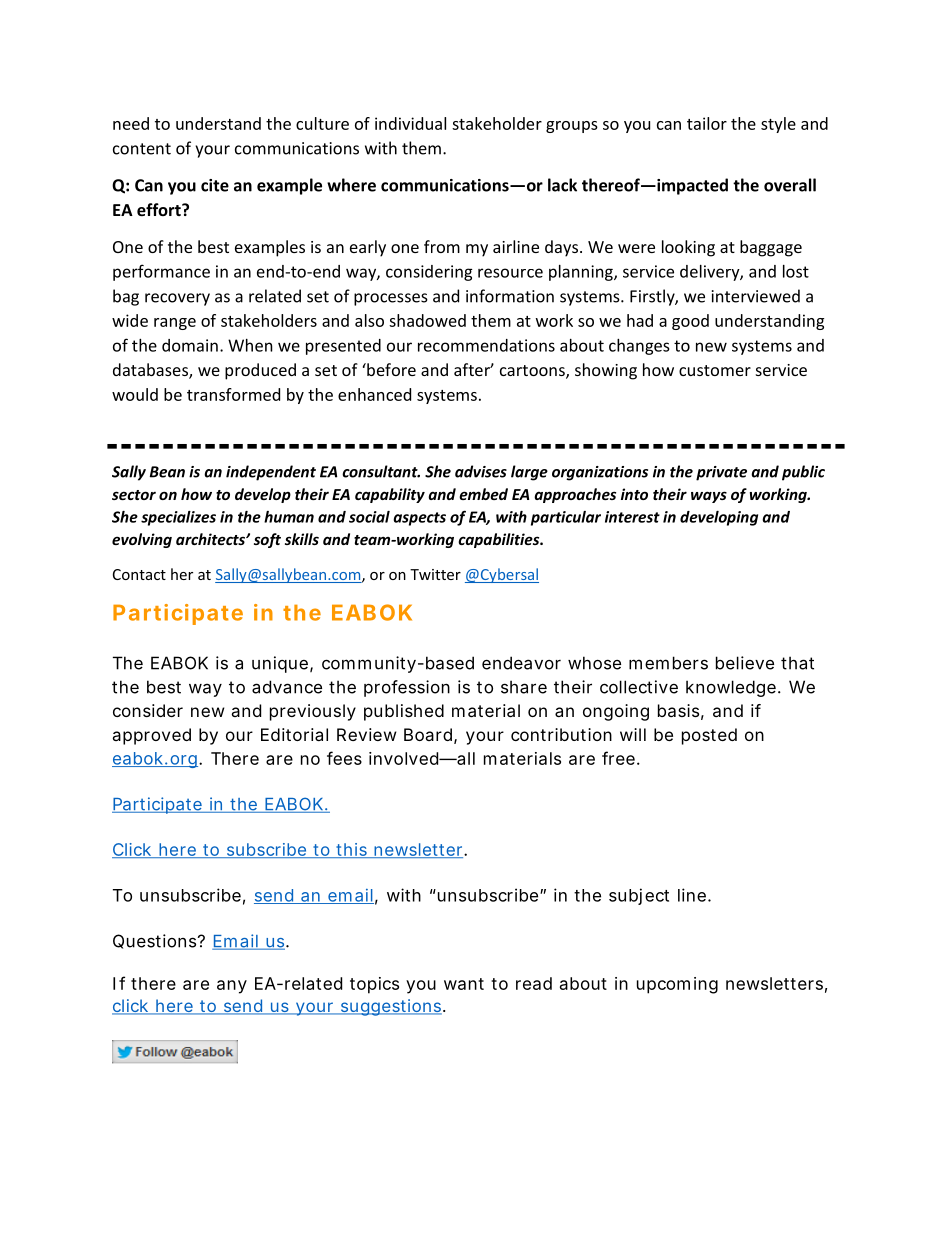  Describe the element at coordinates (410, 123) in the image. I see `individual` at that location.
